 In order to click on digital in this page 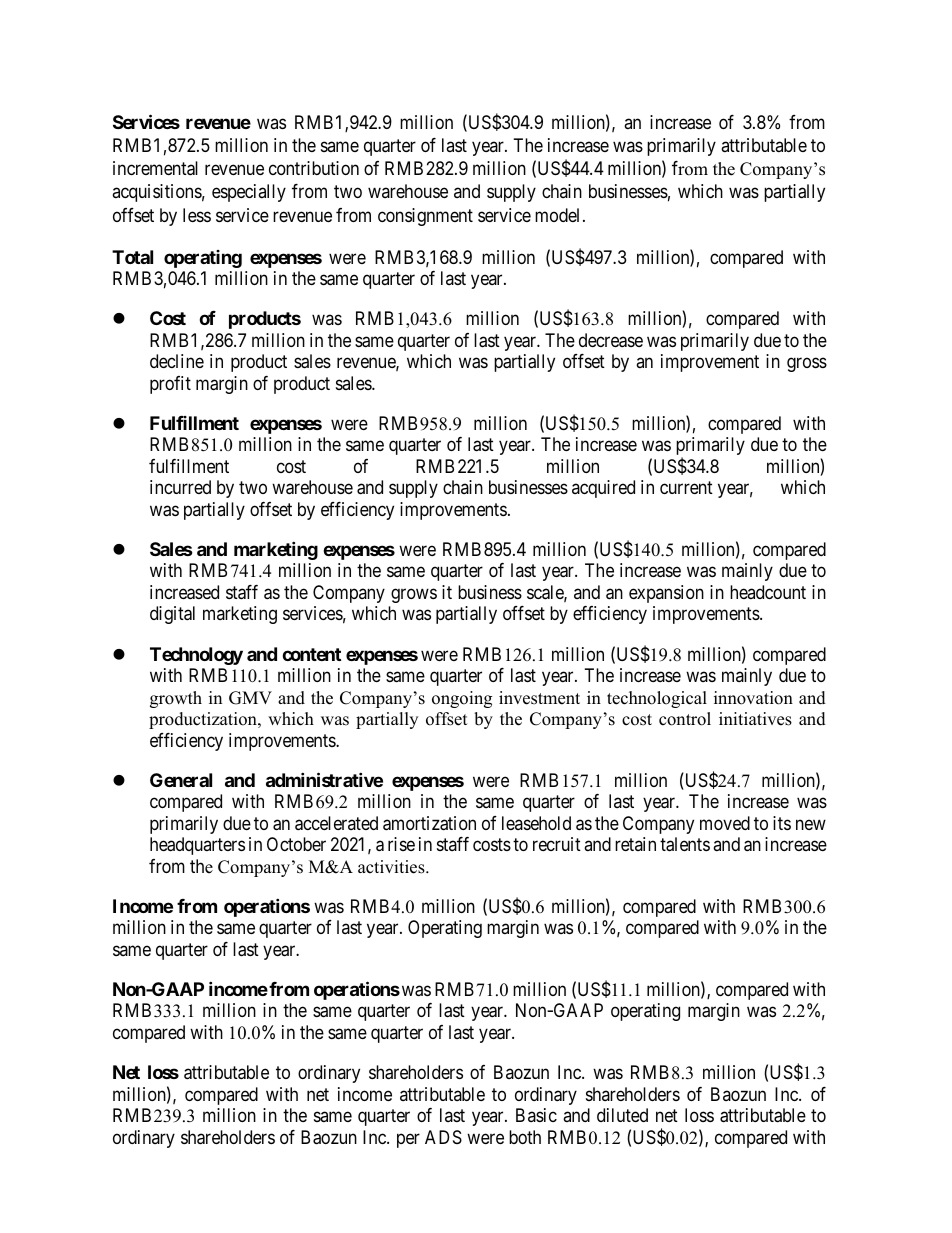, I will do `click(172, 615)`.
